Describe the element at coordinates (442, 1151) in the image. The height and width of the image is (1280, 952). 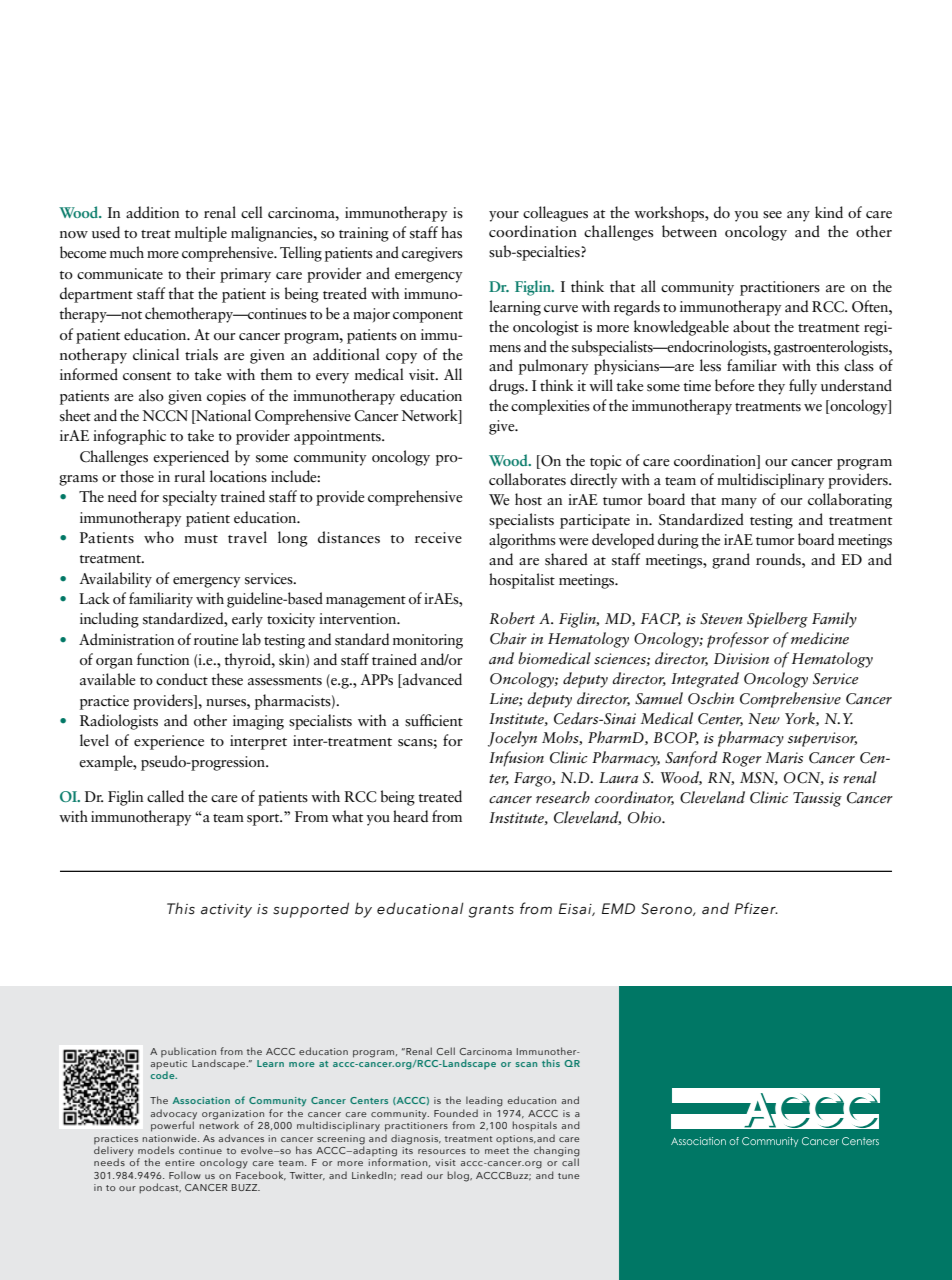
I see `resources` at that location.
